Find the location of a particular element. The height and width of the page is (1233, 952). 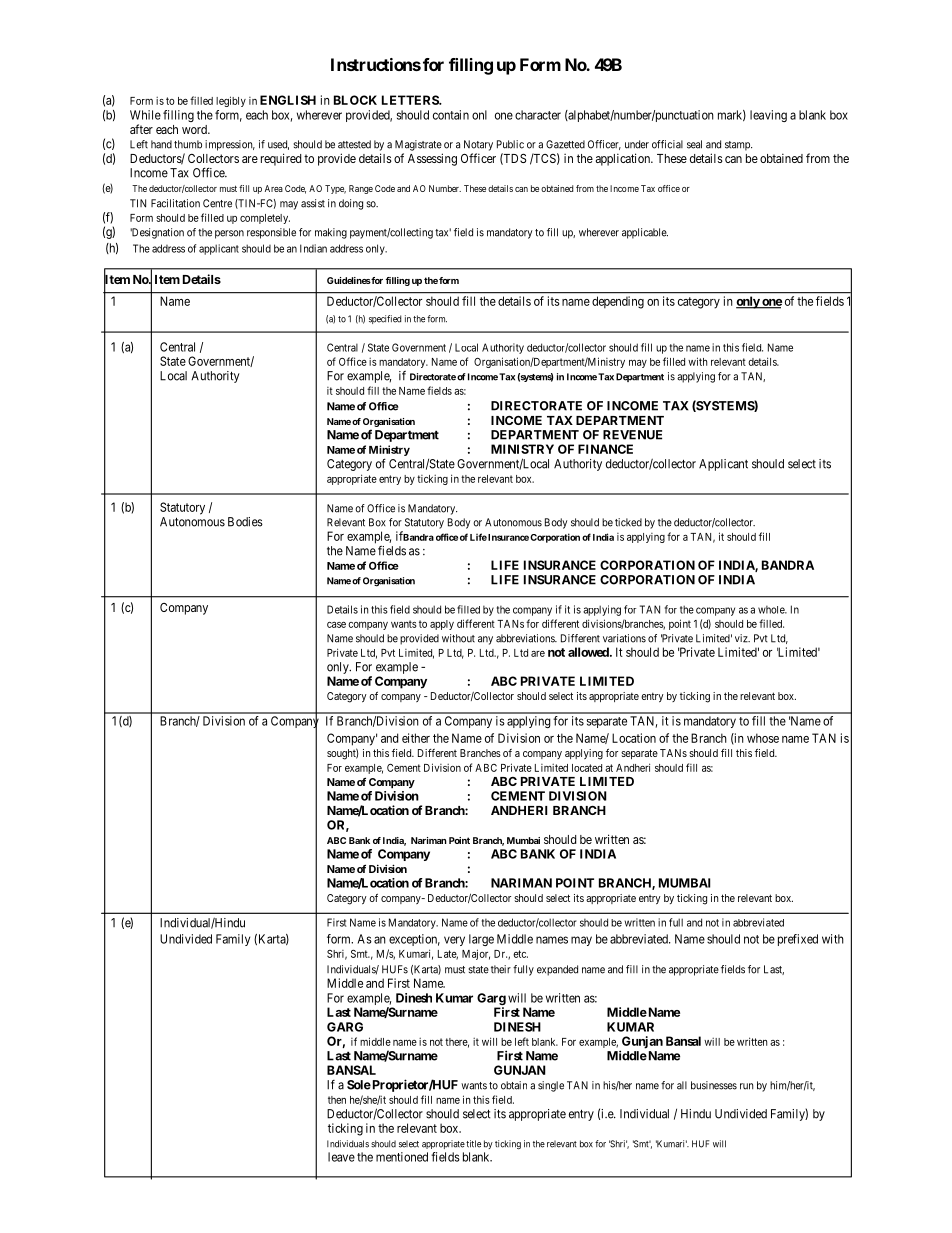

then is located at coordinates (337, 1100).
